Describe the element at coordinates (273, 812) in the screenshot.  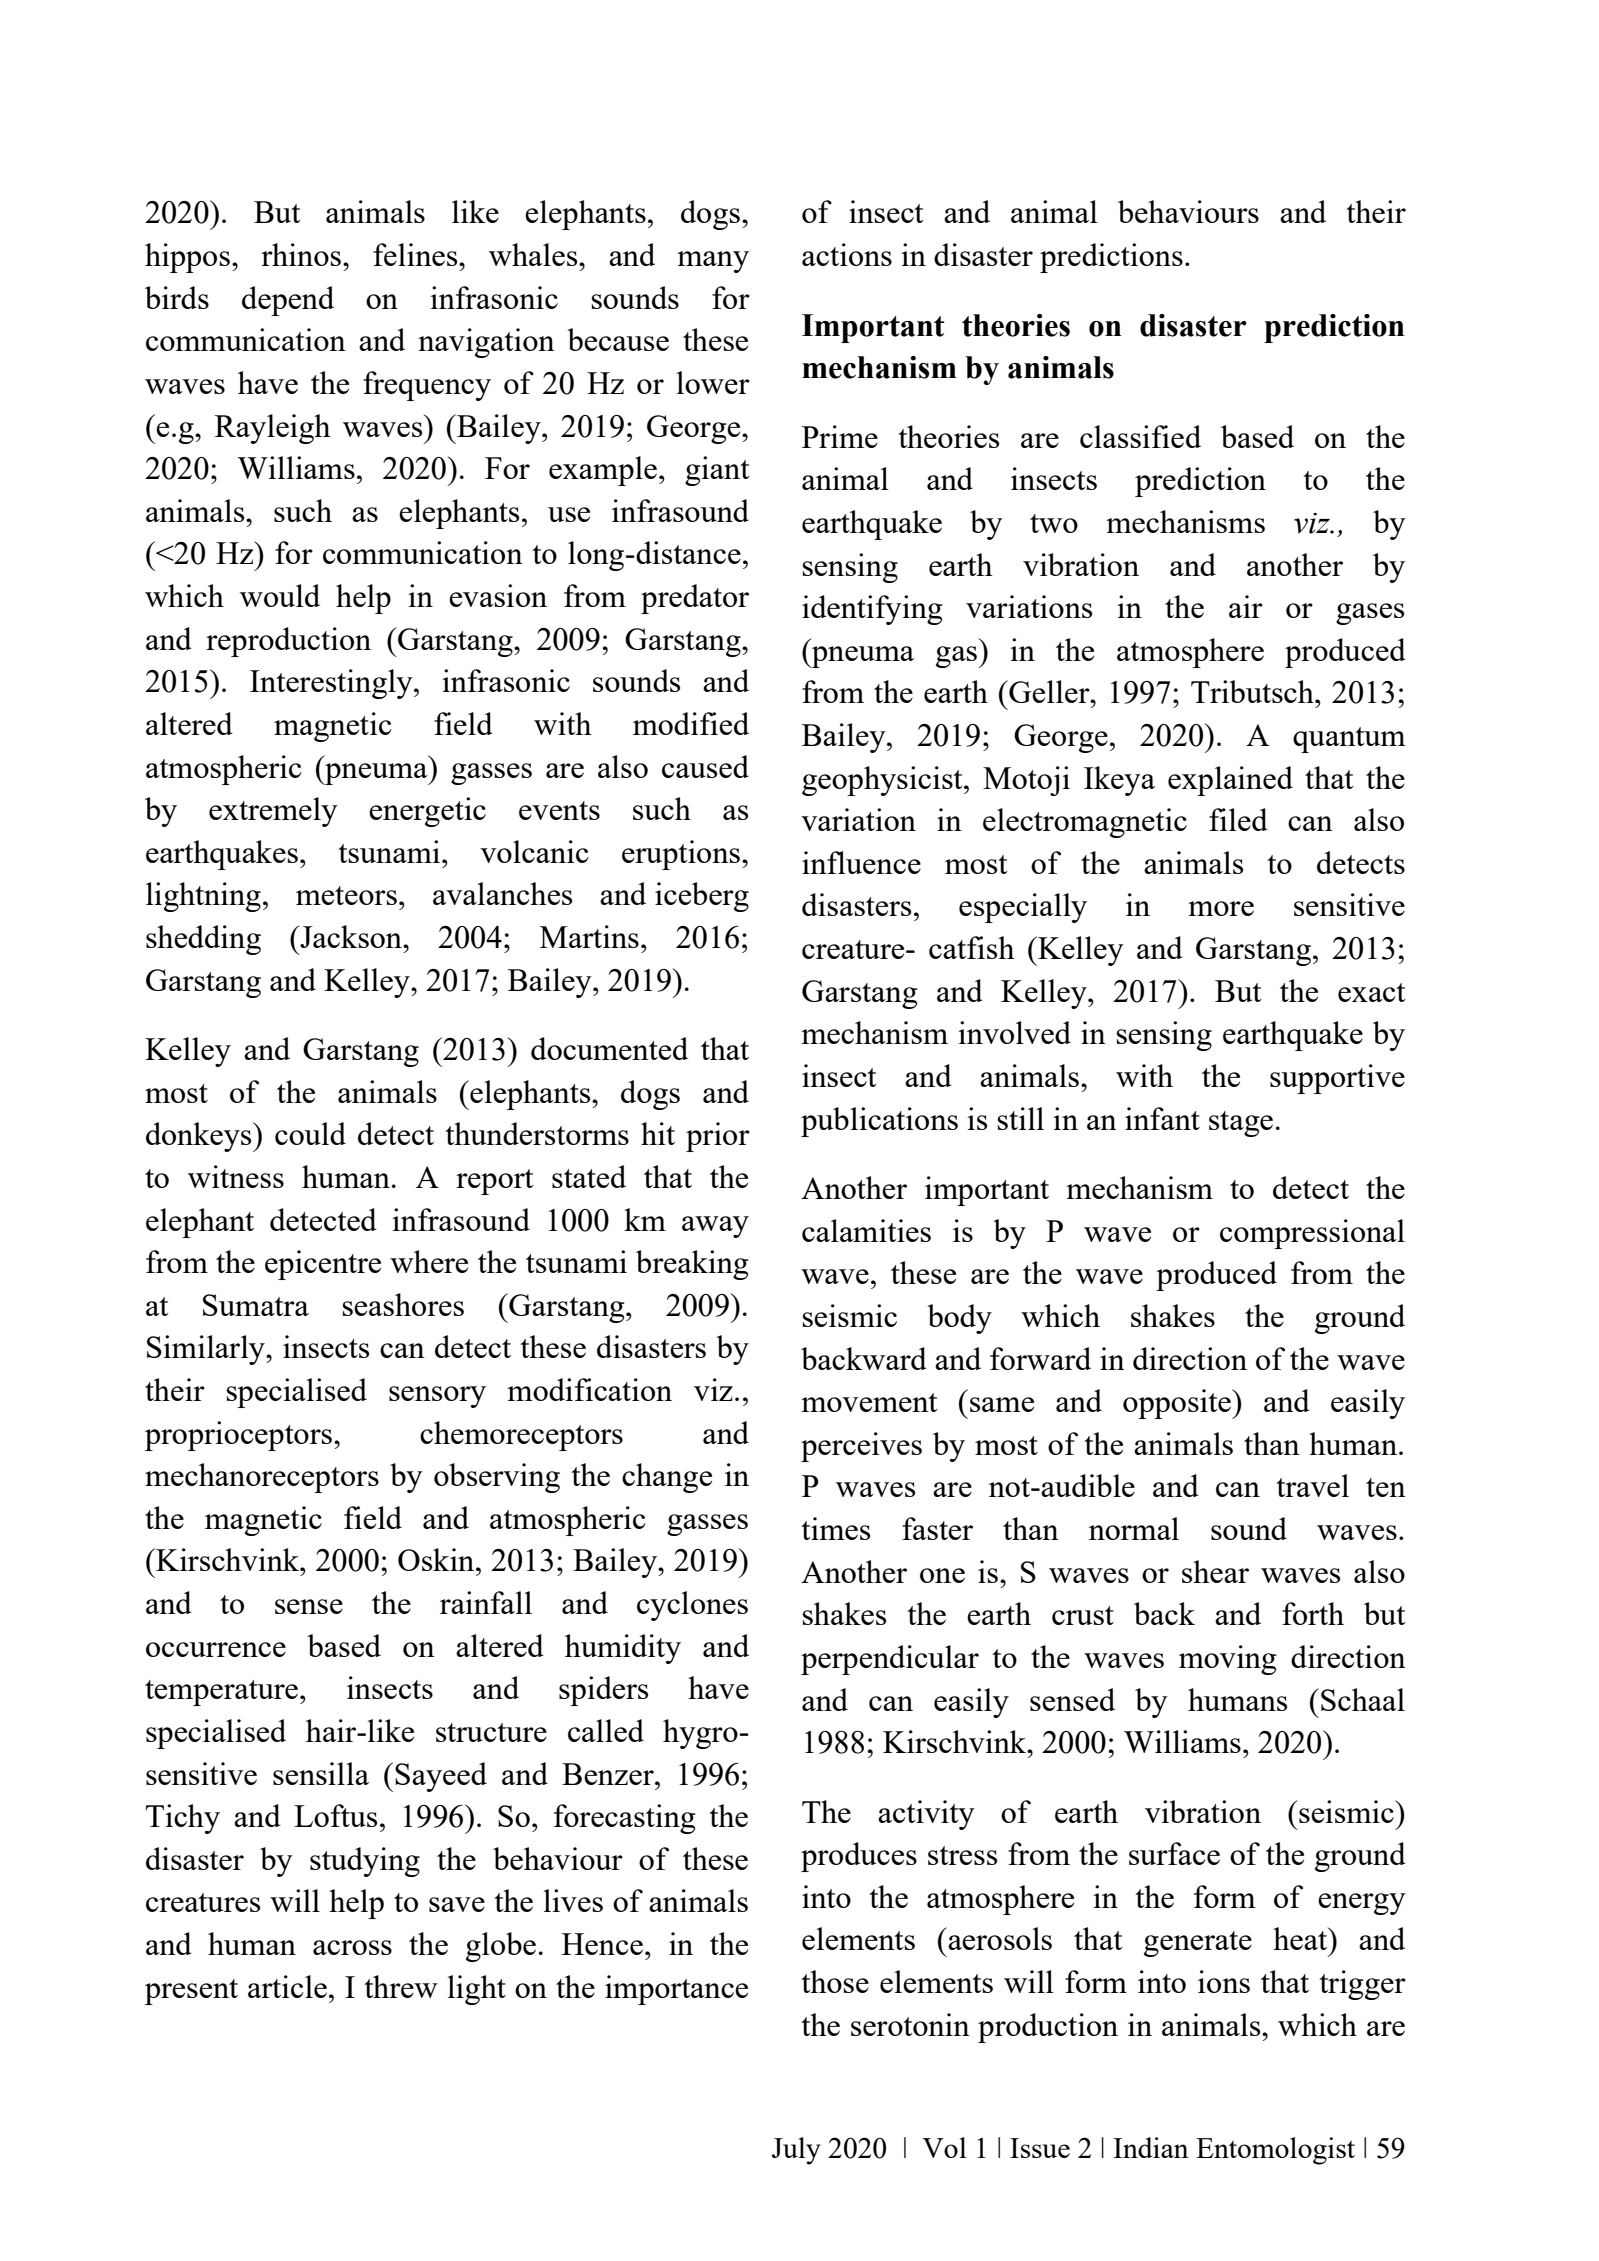
I see `extremely` at that location.
